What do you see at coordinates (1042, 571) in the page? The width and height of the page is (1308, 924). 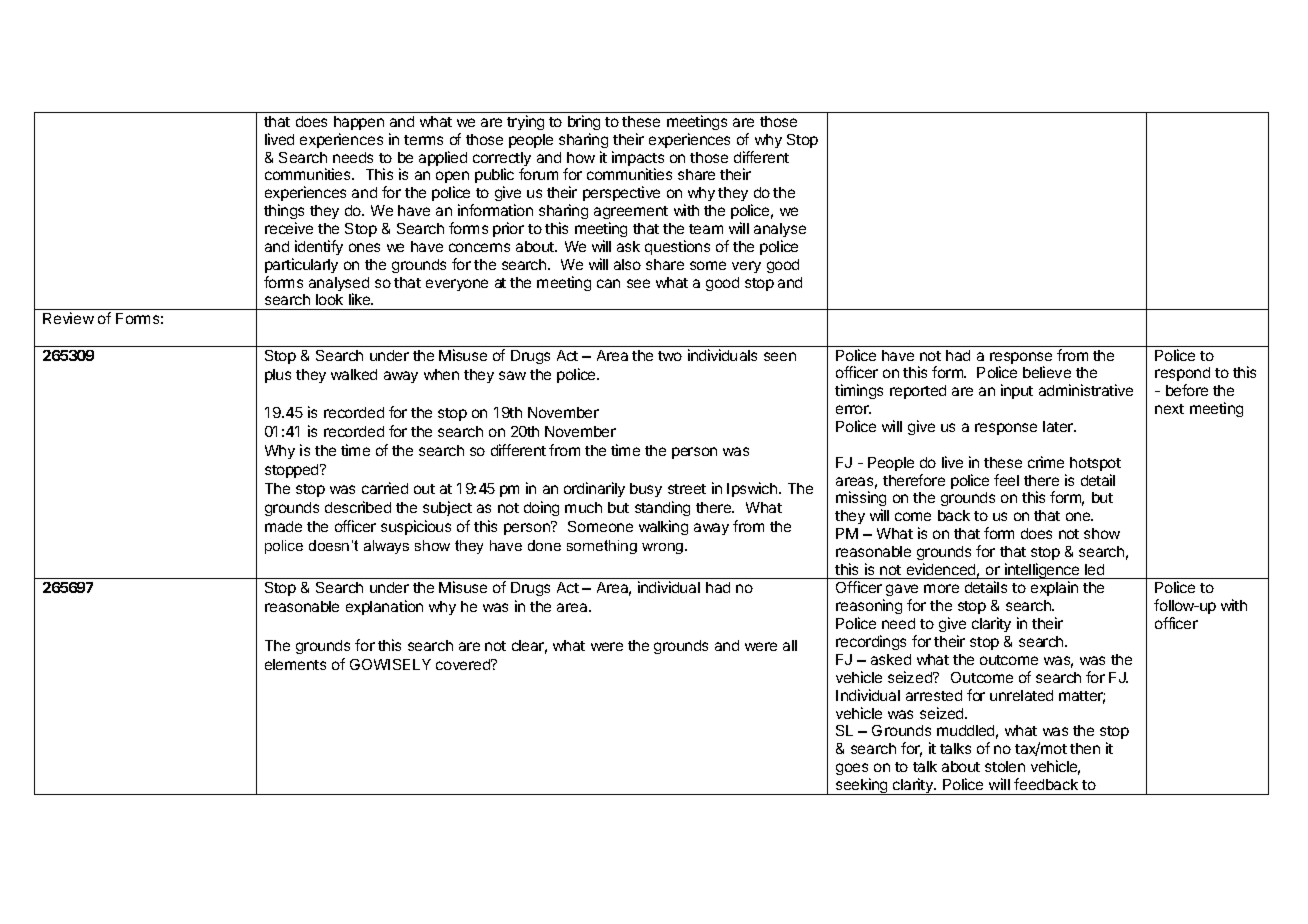 I see `intelligence` at bounding box center [1042, 571].
